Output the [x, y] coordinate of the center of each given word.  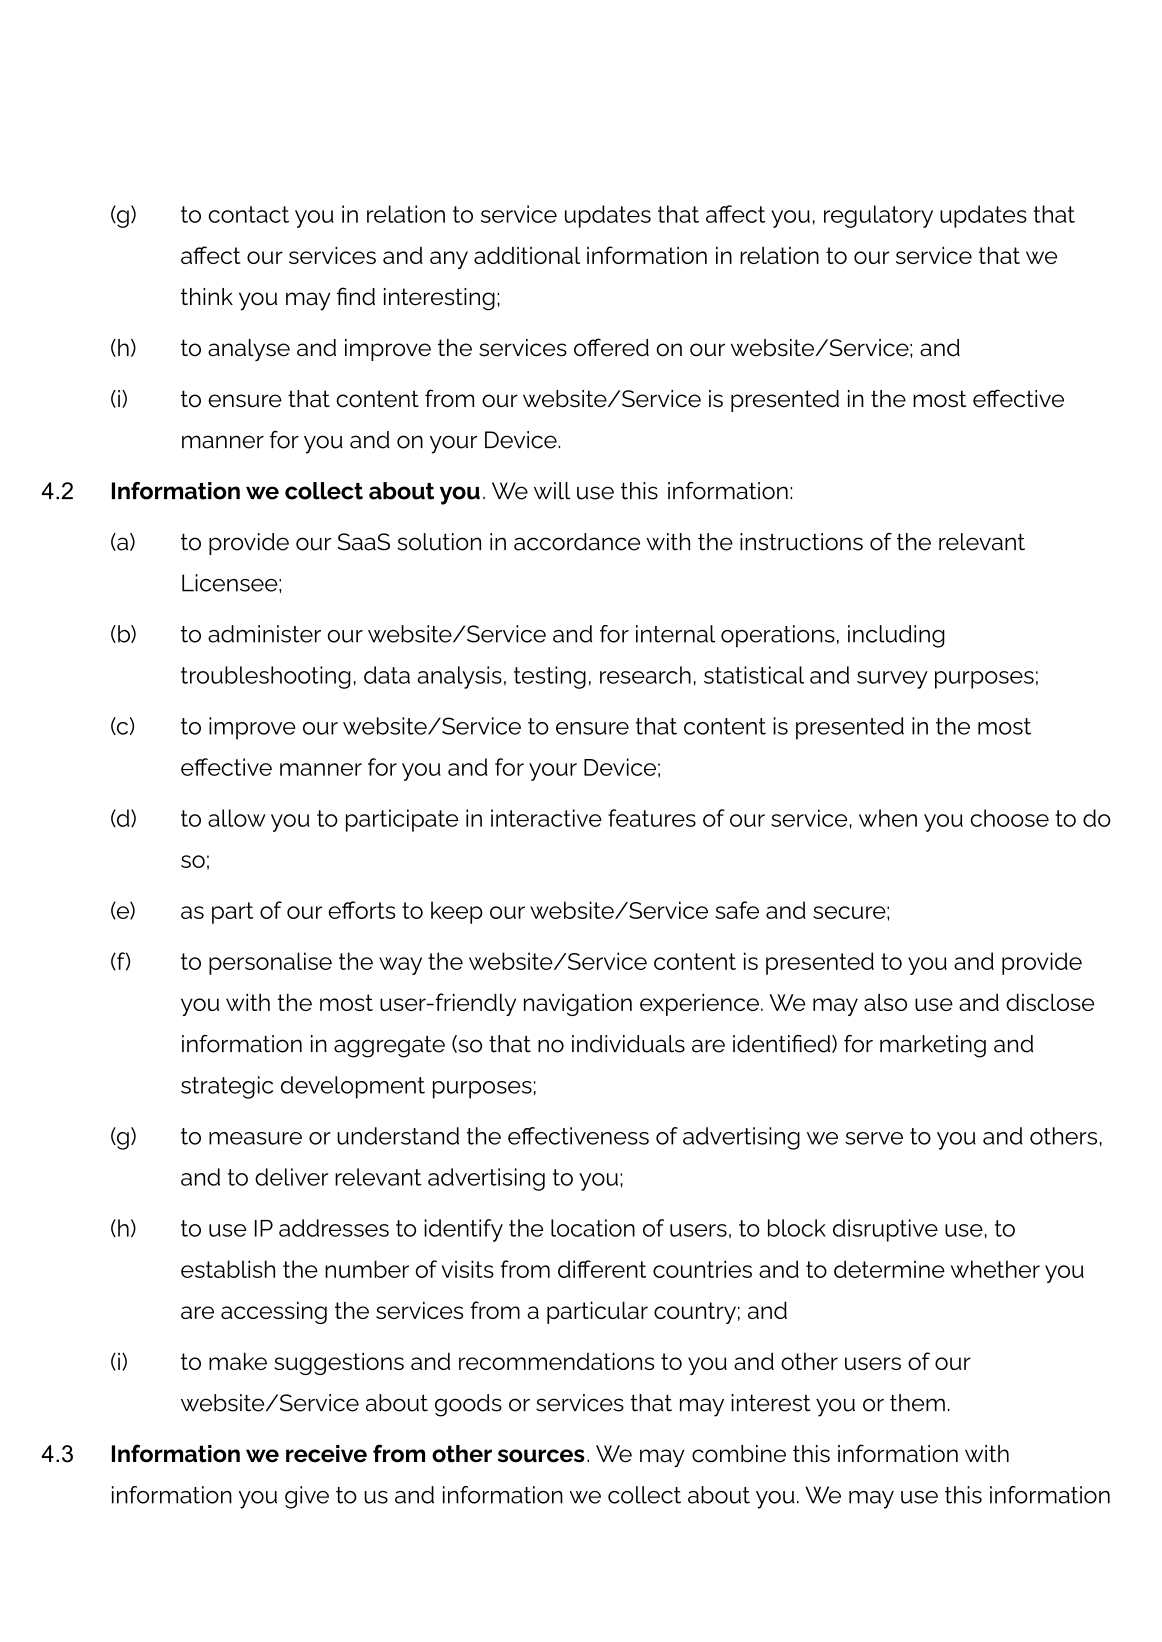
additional [527, 255]
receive [326, 1454]
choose [1009, 818]
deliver [291, 1177]
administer [264, 634]
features [652, 818]
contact [248, 214]
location [593, 1228]
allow [237, 818]
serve [874, 1138]
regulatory [878, 216]
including [896, 636]
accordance [577, 542]
